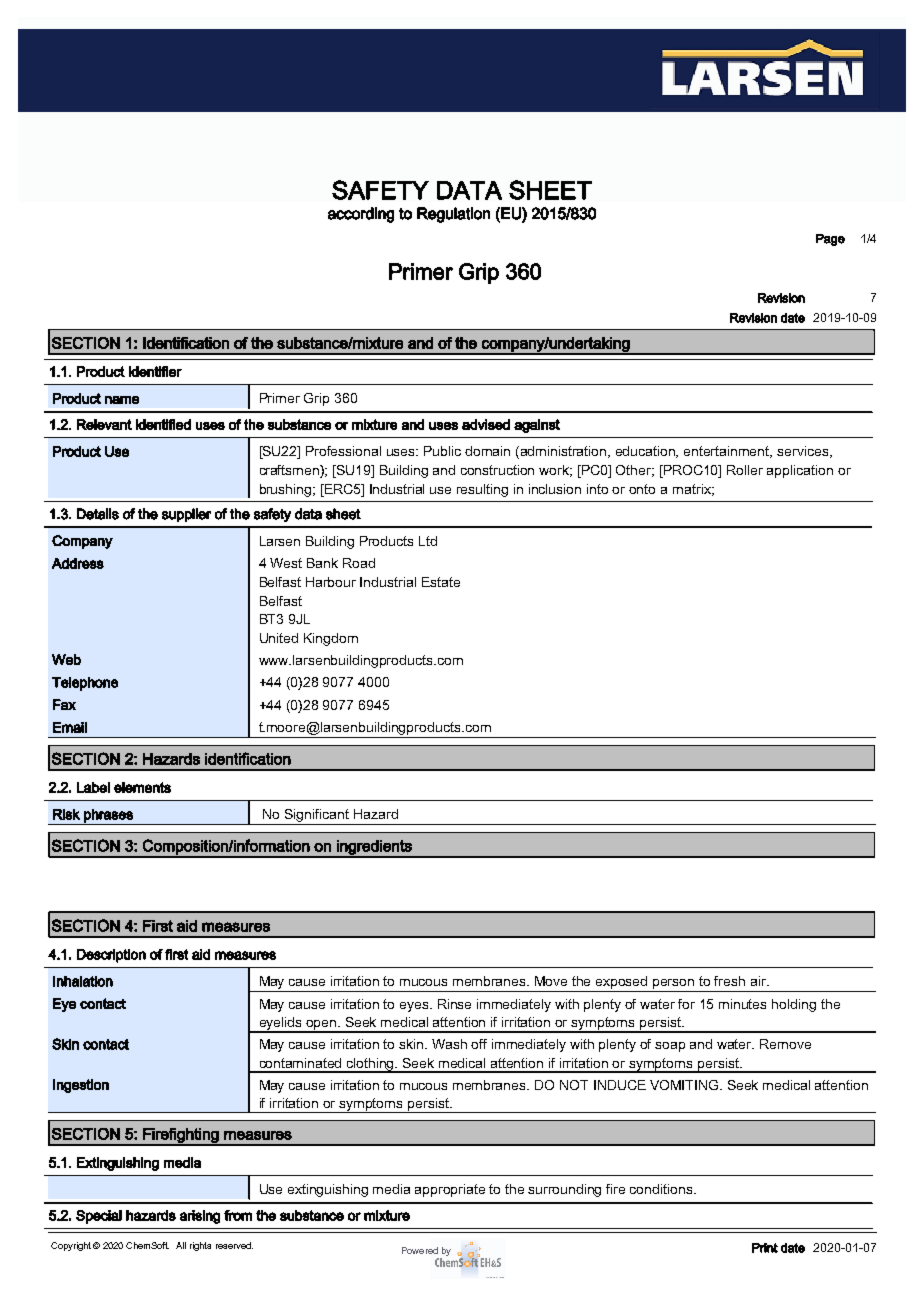 This screenshot has width=924, height=1307. What do you see at coordinates (830, 240) in the screenshot?
I see `Page` at bounding box center [830, 240].
